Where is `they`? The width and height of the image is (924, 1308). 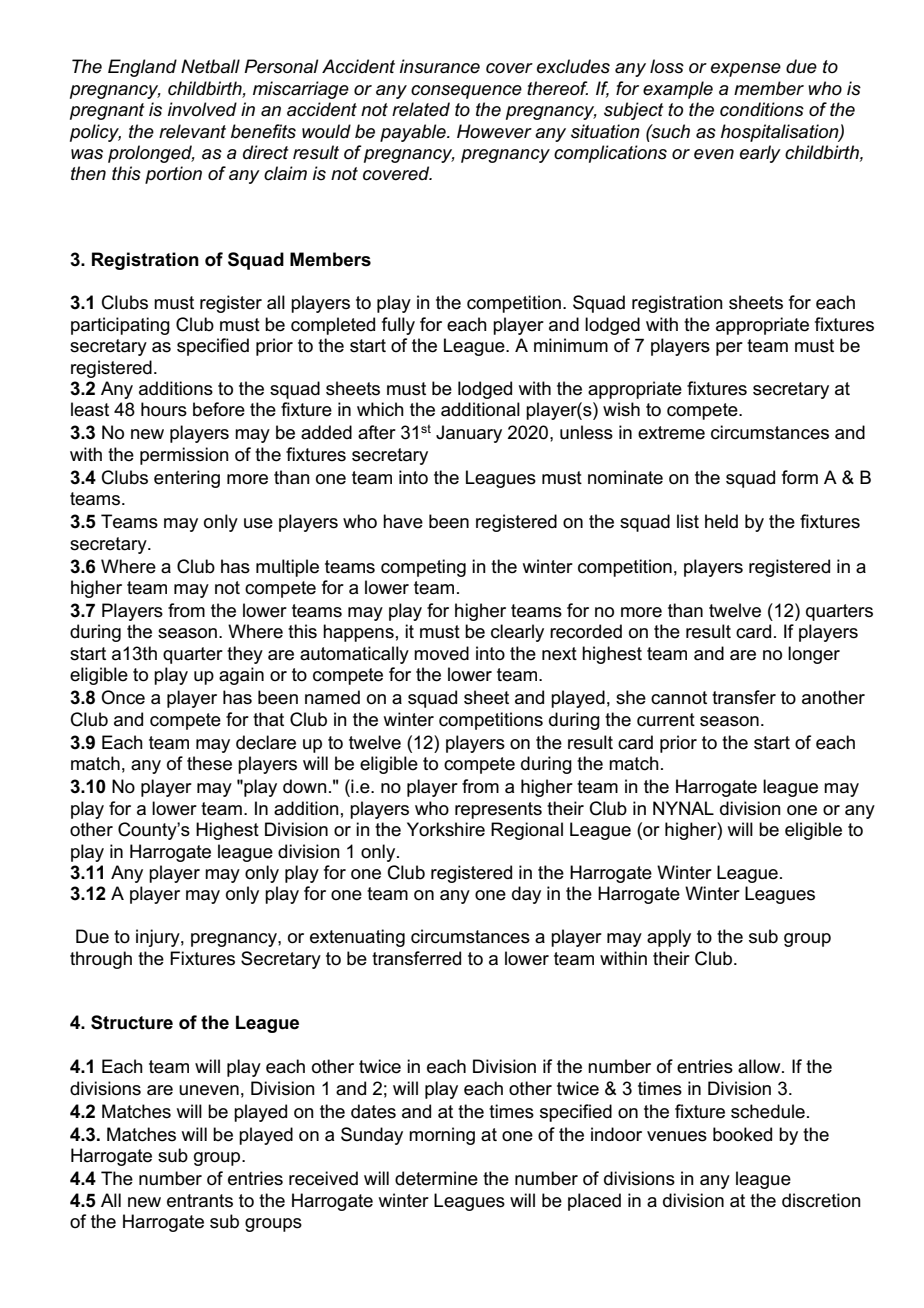 they is located at coordinates (245, 655).
